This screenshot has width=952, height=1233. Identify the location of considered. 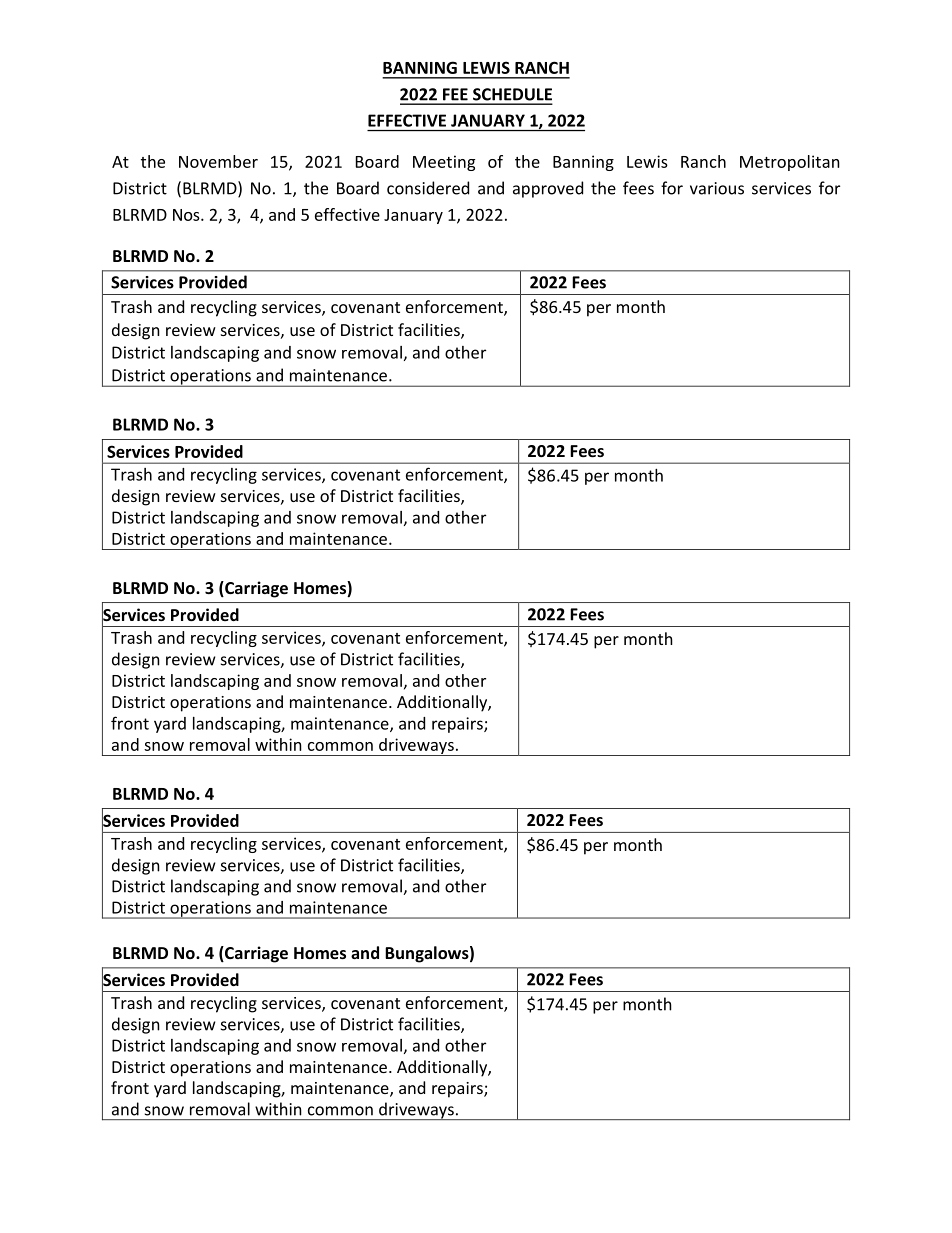
(428, 188).
